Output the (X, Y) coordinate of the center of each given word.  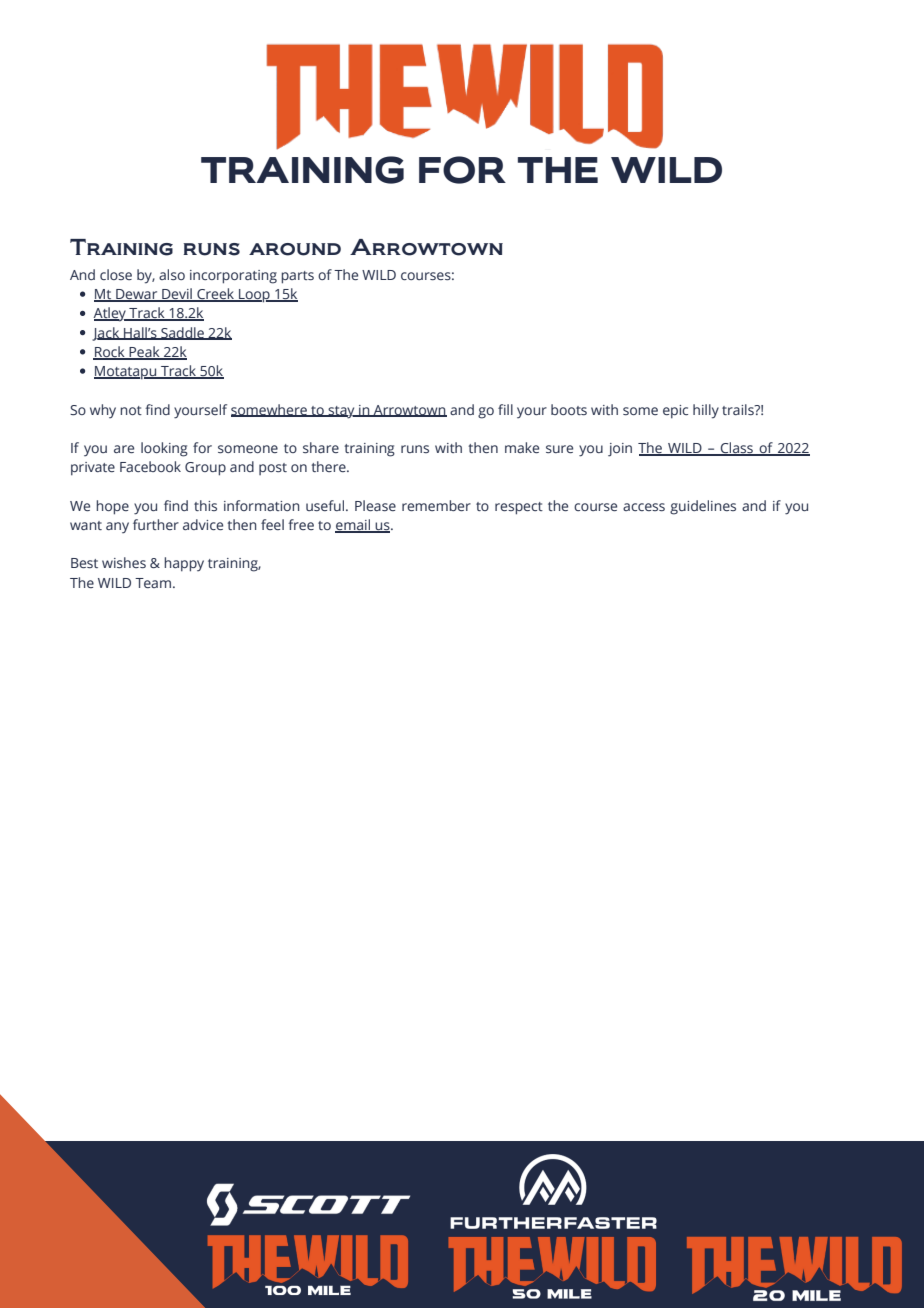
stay (341, 412)
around (295, 249)
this (205, 505)
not (131, 410)
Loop (254, 296)
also (172, 274)
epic (675, 412)
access (644, 507)
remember (436, 505)
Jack (107, 334)
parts (297, 277)
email (354, 526)
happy (184, 564)
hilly (706, 411)
